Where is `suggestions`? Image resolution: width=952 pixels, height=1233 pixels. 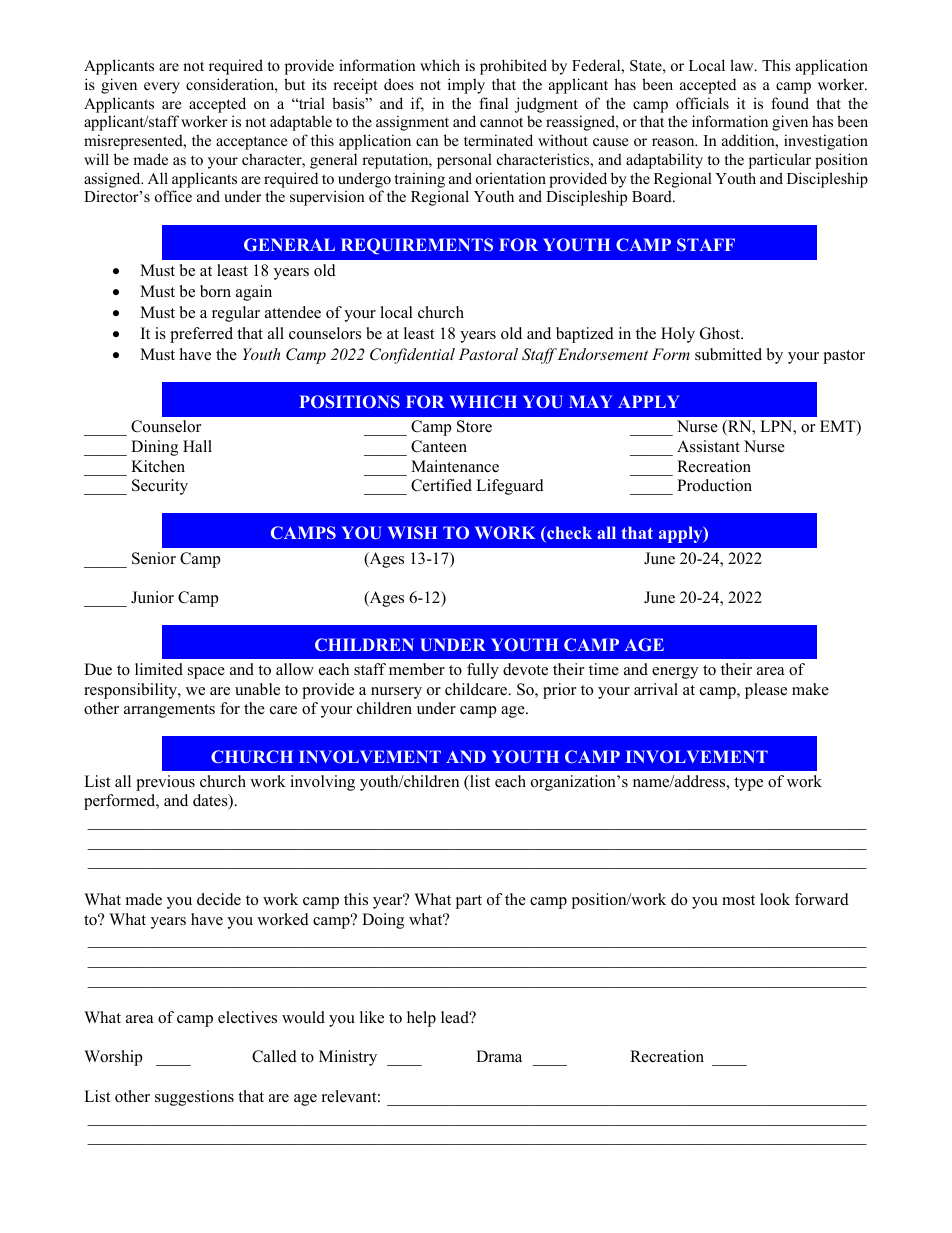 suggestions is located at coordinates (194, 1098).
